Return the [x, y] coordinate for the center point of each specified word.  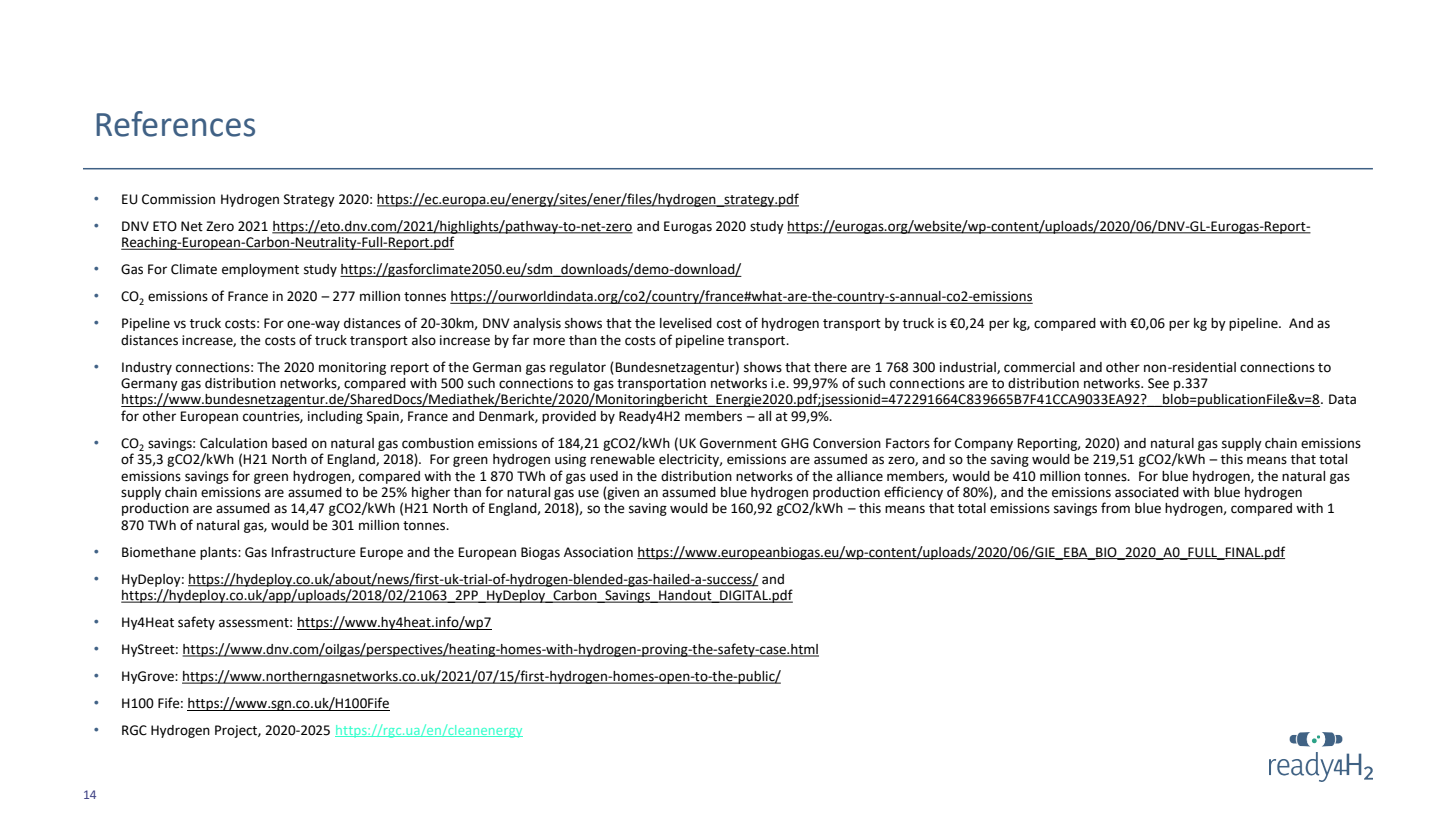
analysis [537, 324]
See [1158, 383]
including [335, 417]
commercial [1039, 367]
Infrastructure [313, 552]
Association [598, 552]
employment [260, 270]
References [175, 124]
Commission [178, 199]
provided [569, 417]
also [424, 340]
